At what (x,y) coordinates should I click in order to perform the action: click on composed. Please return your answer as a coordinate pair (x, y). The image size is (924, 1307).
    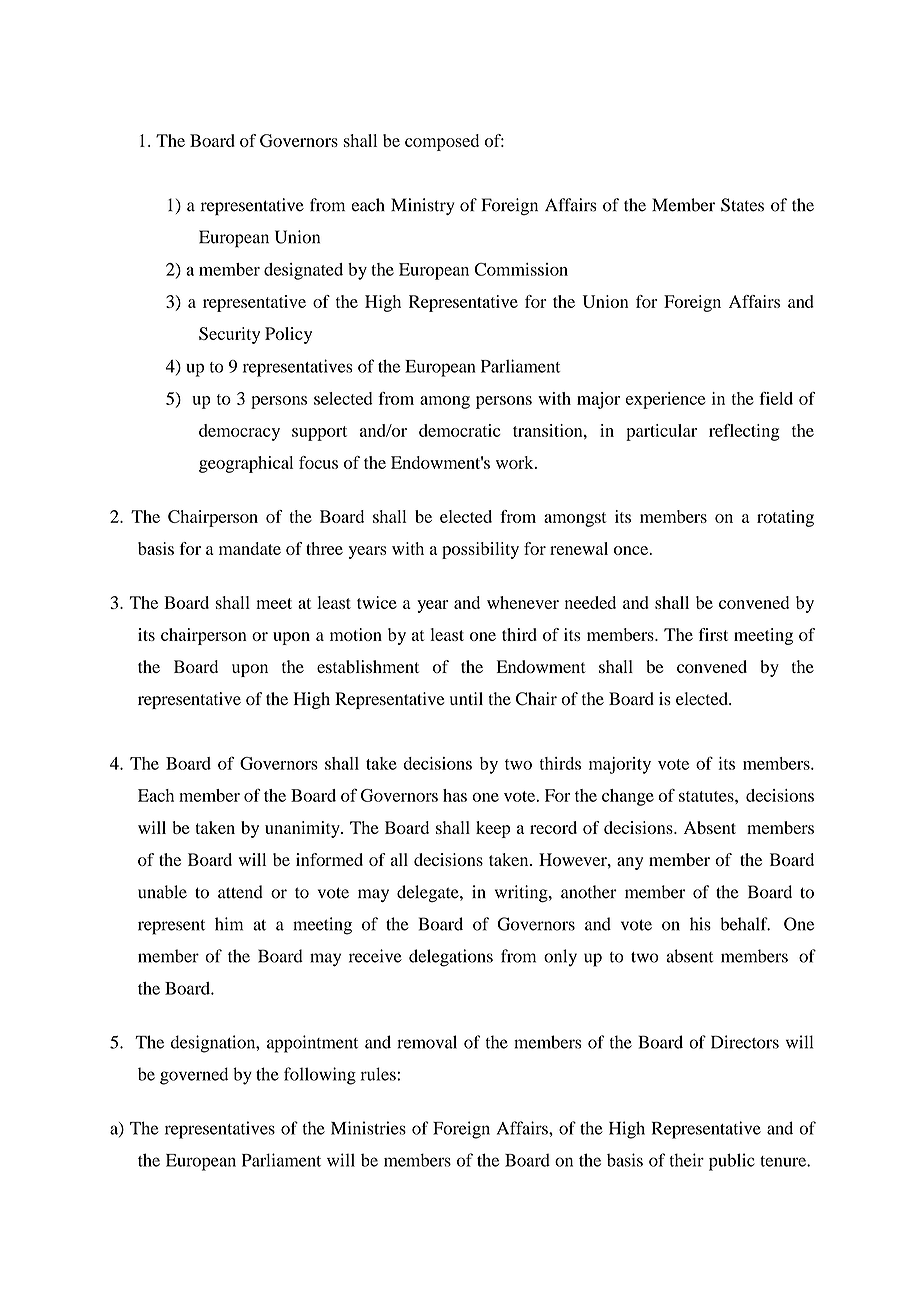
    Looking at the image, I should click on (442, 142).
